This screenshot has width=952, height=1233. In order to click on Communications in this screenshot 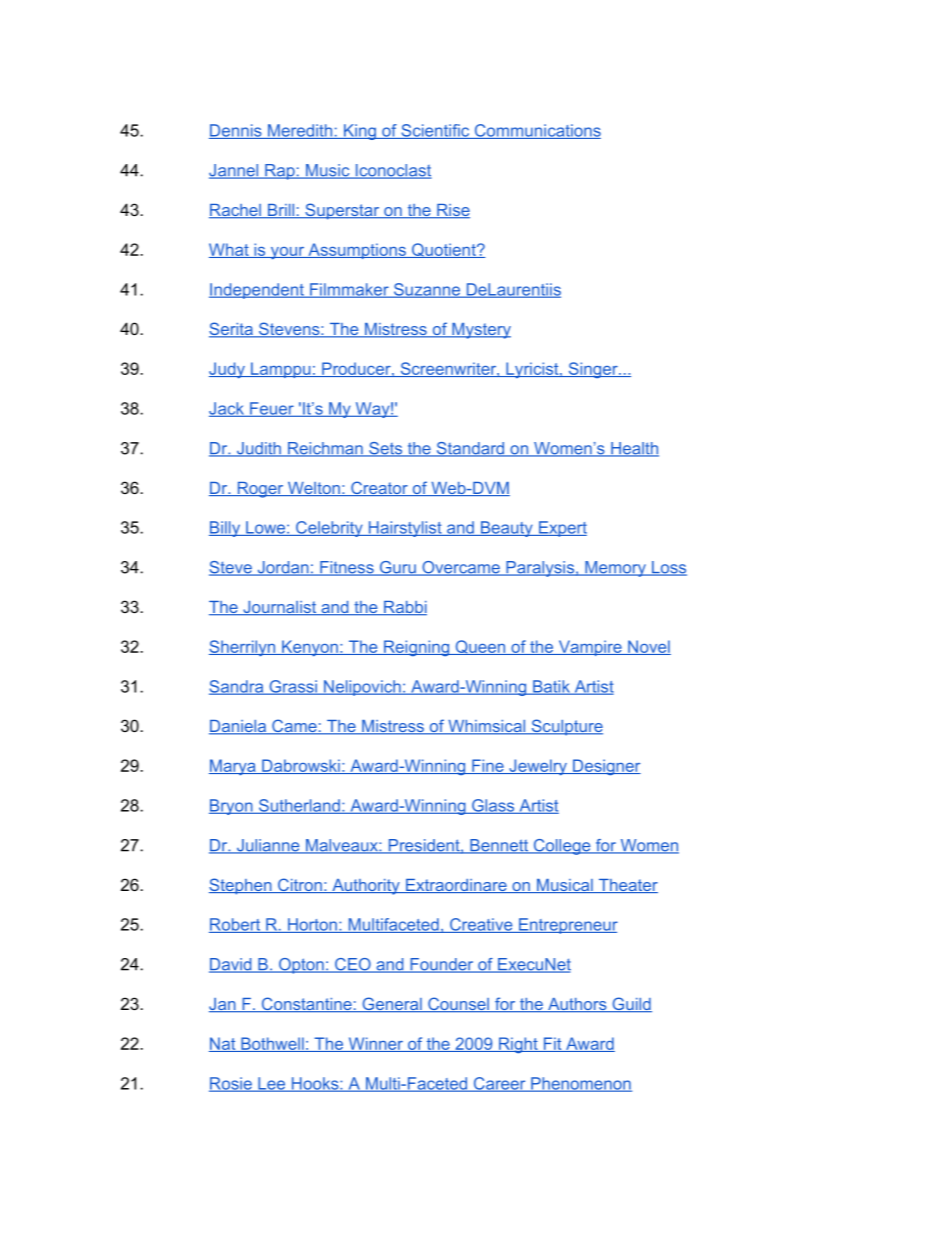, I will do `click(536, 131)`.
